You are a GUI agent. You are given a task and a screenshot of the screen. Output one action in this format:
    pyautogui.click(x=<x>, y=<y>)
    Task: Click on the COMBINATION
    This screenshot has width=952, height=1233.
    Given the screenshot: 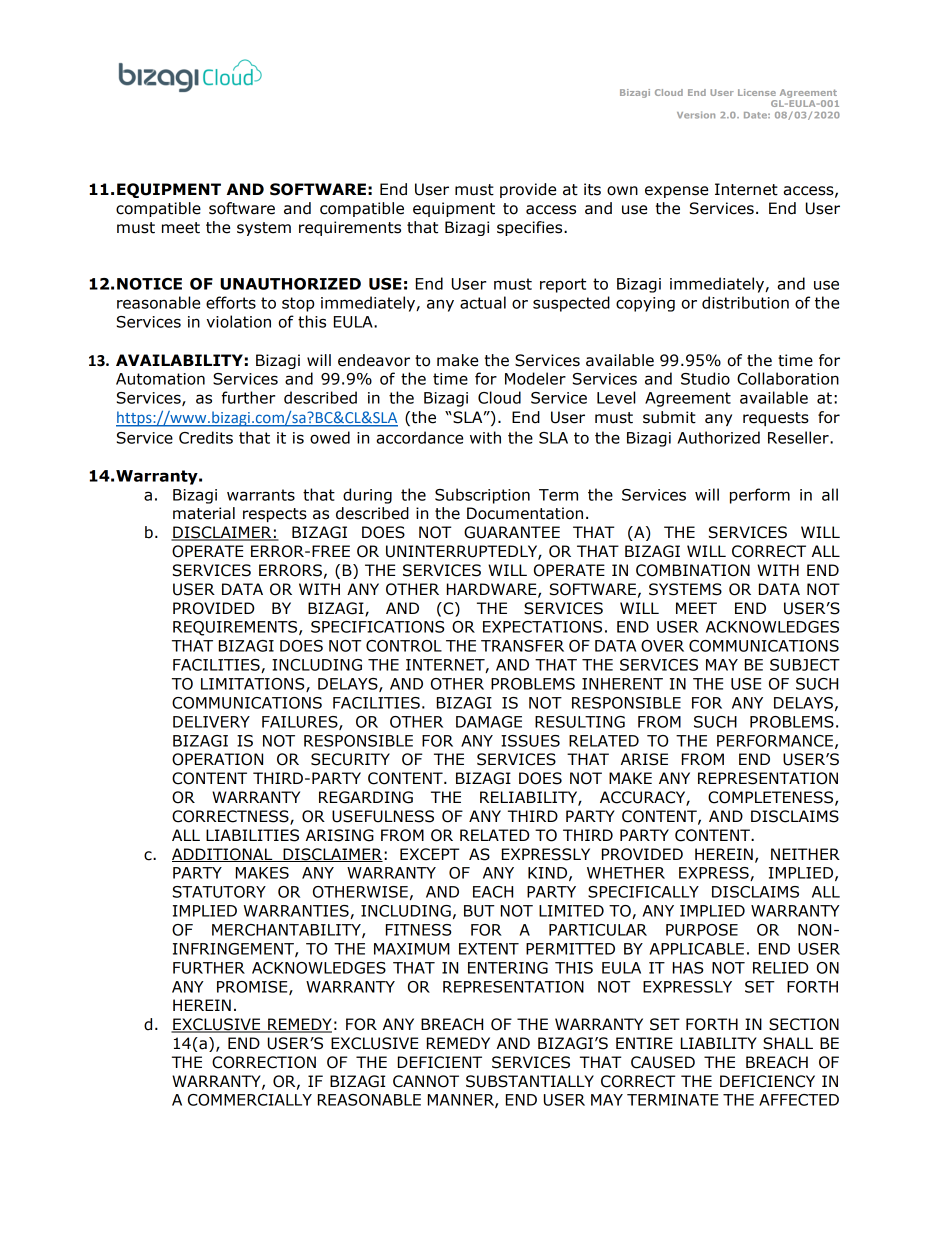 What is the action you would take?
    pyautogui.click(x=693, y=570)
